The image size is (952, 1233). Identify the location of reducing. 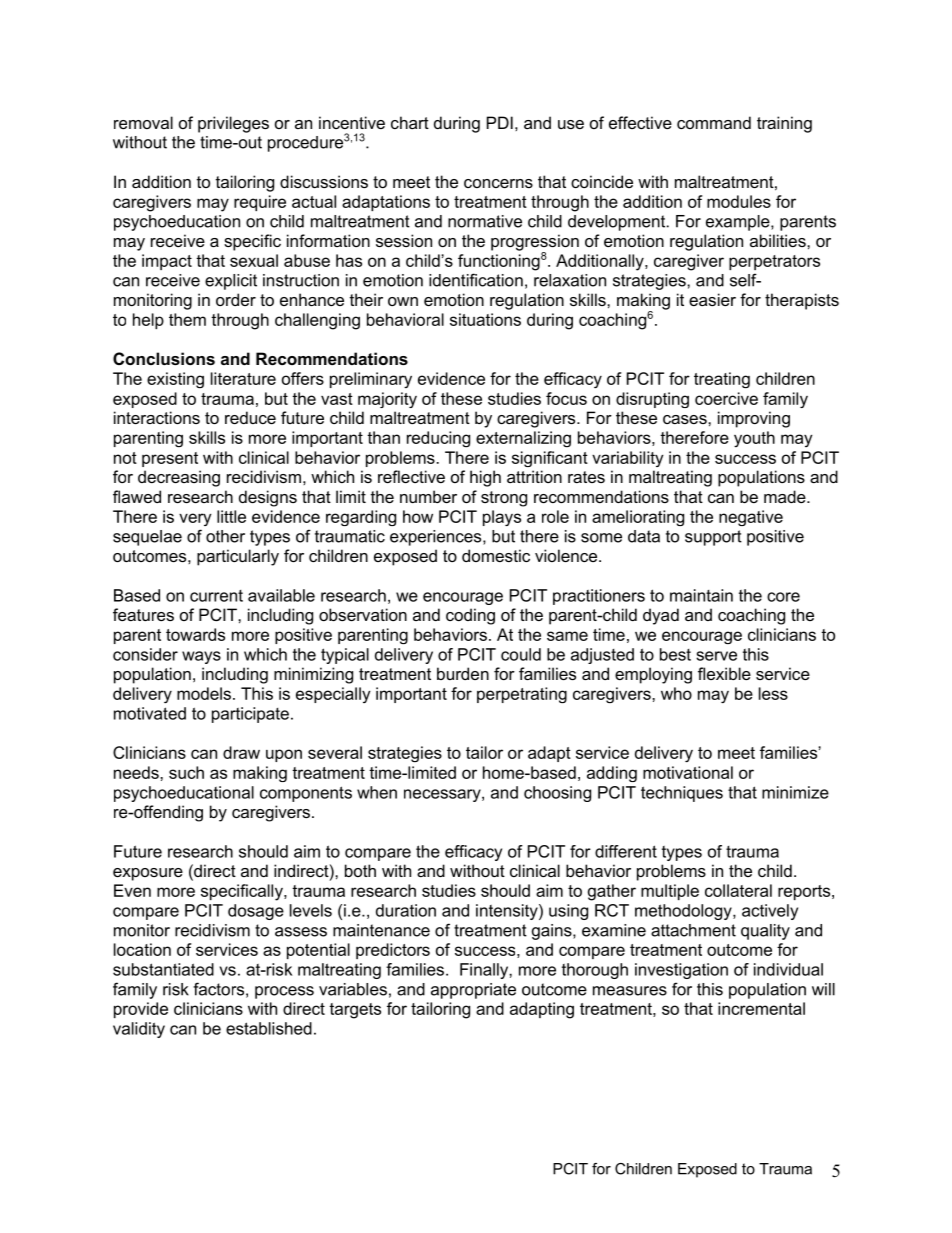
(438, 439).
